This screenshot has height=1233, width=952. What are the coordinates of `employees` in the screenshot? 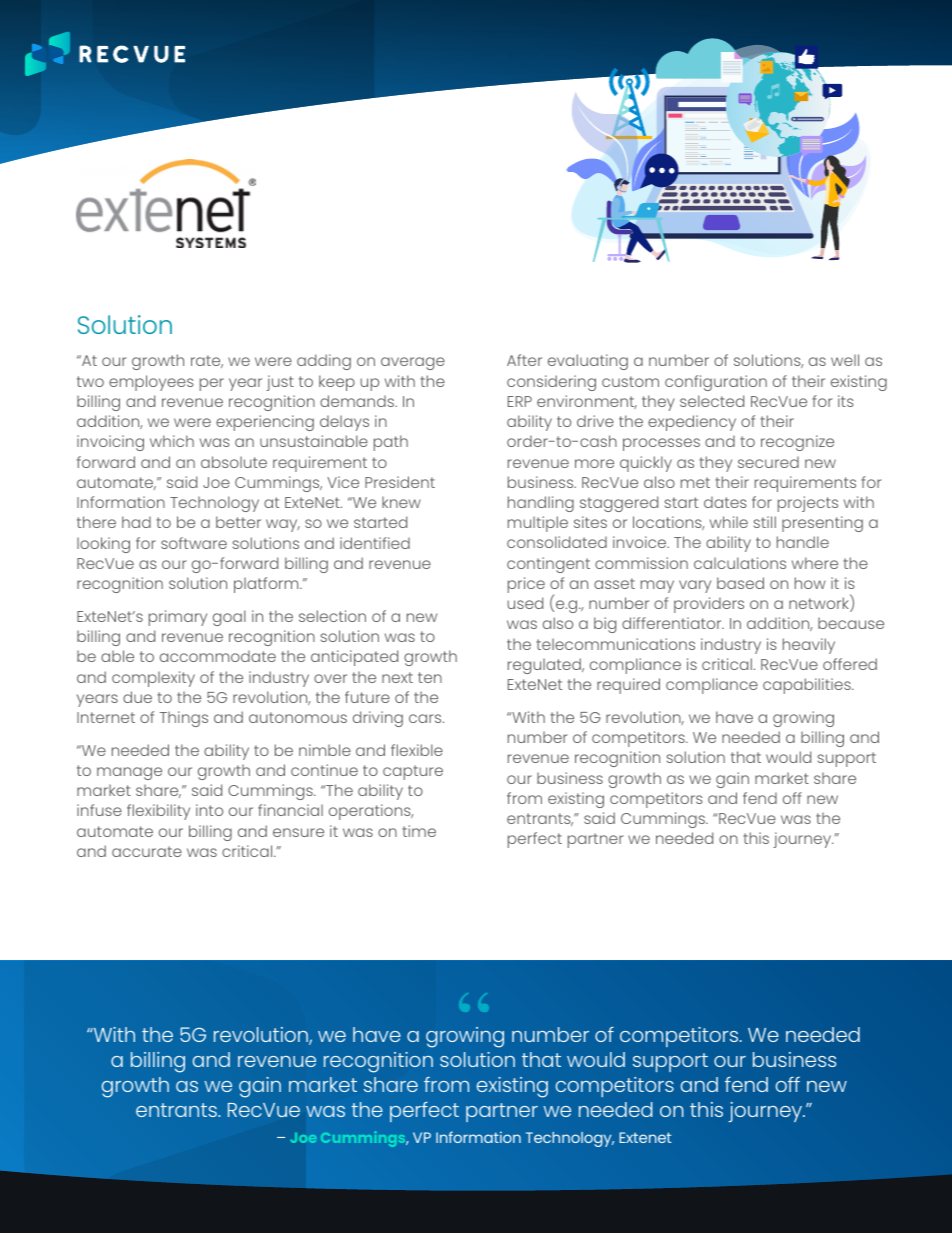 It's located at (151, 383).
